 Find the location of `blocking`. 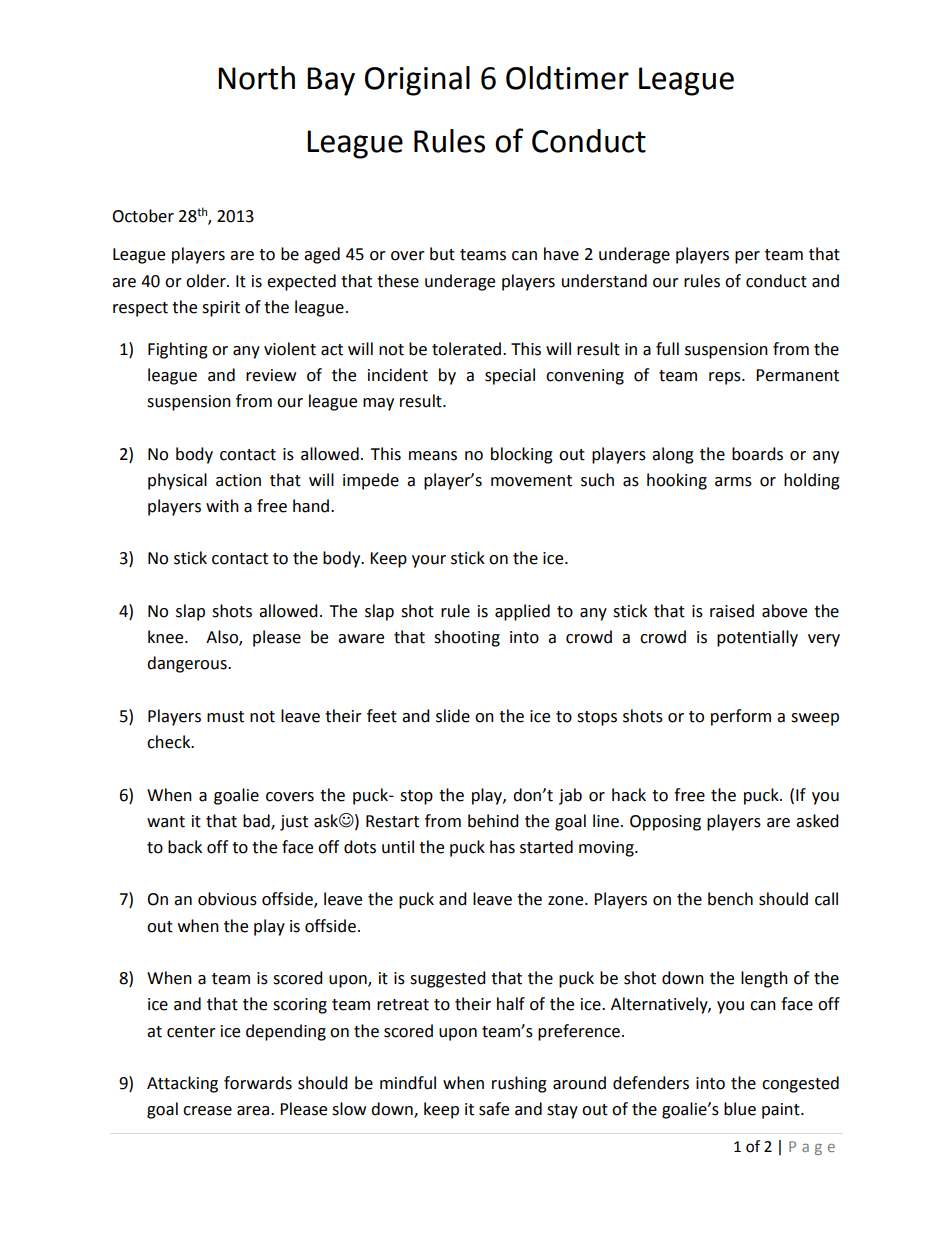

blocking is located at coordinates (522, 455).
